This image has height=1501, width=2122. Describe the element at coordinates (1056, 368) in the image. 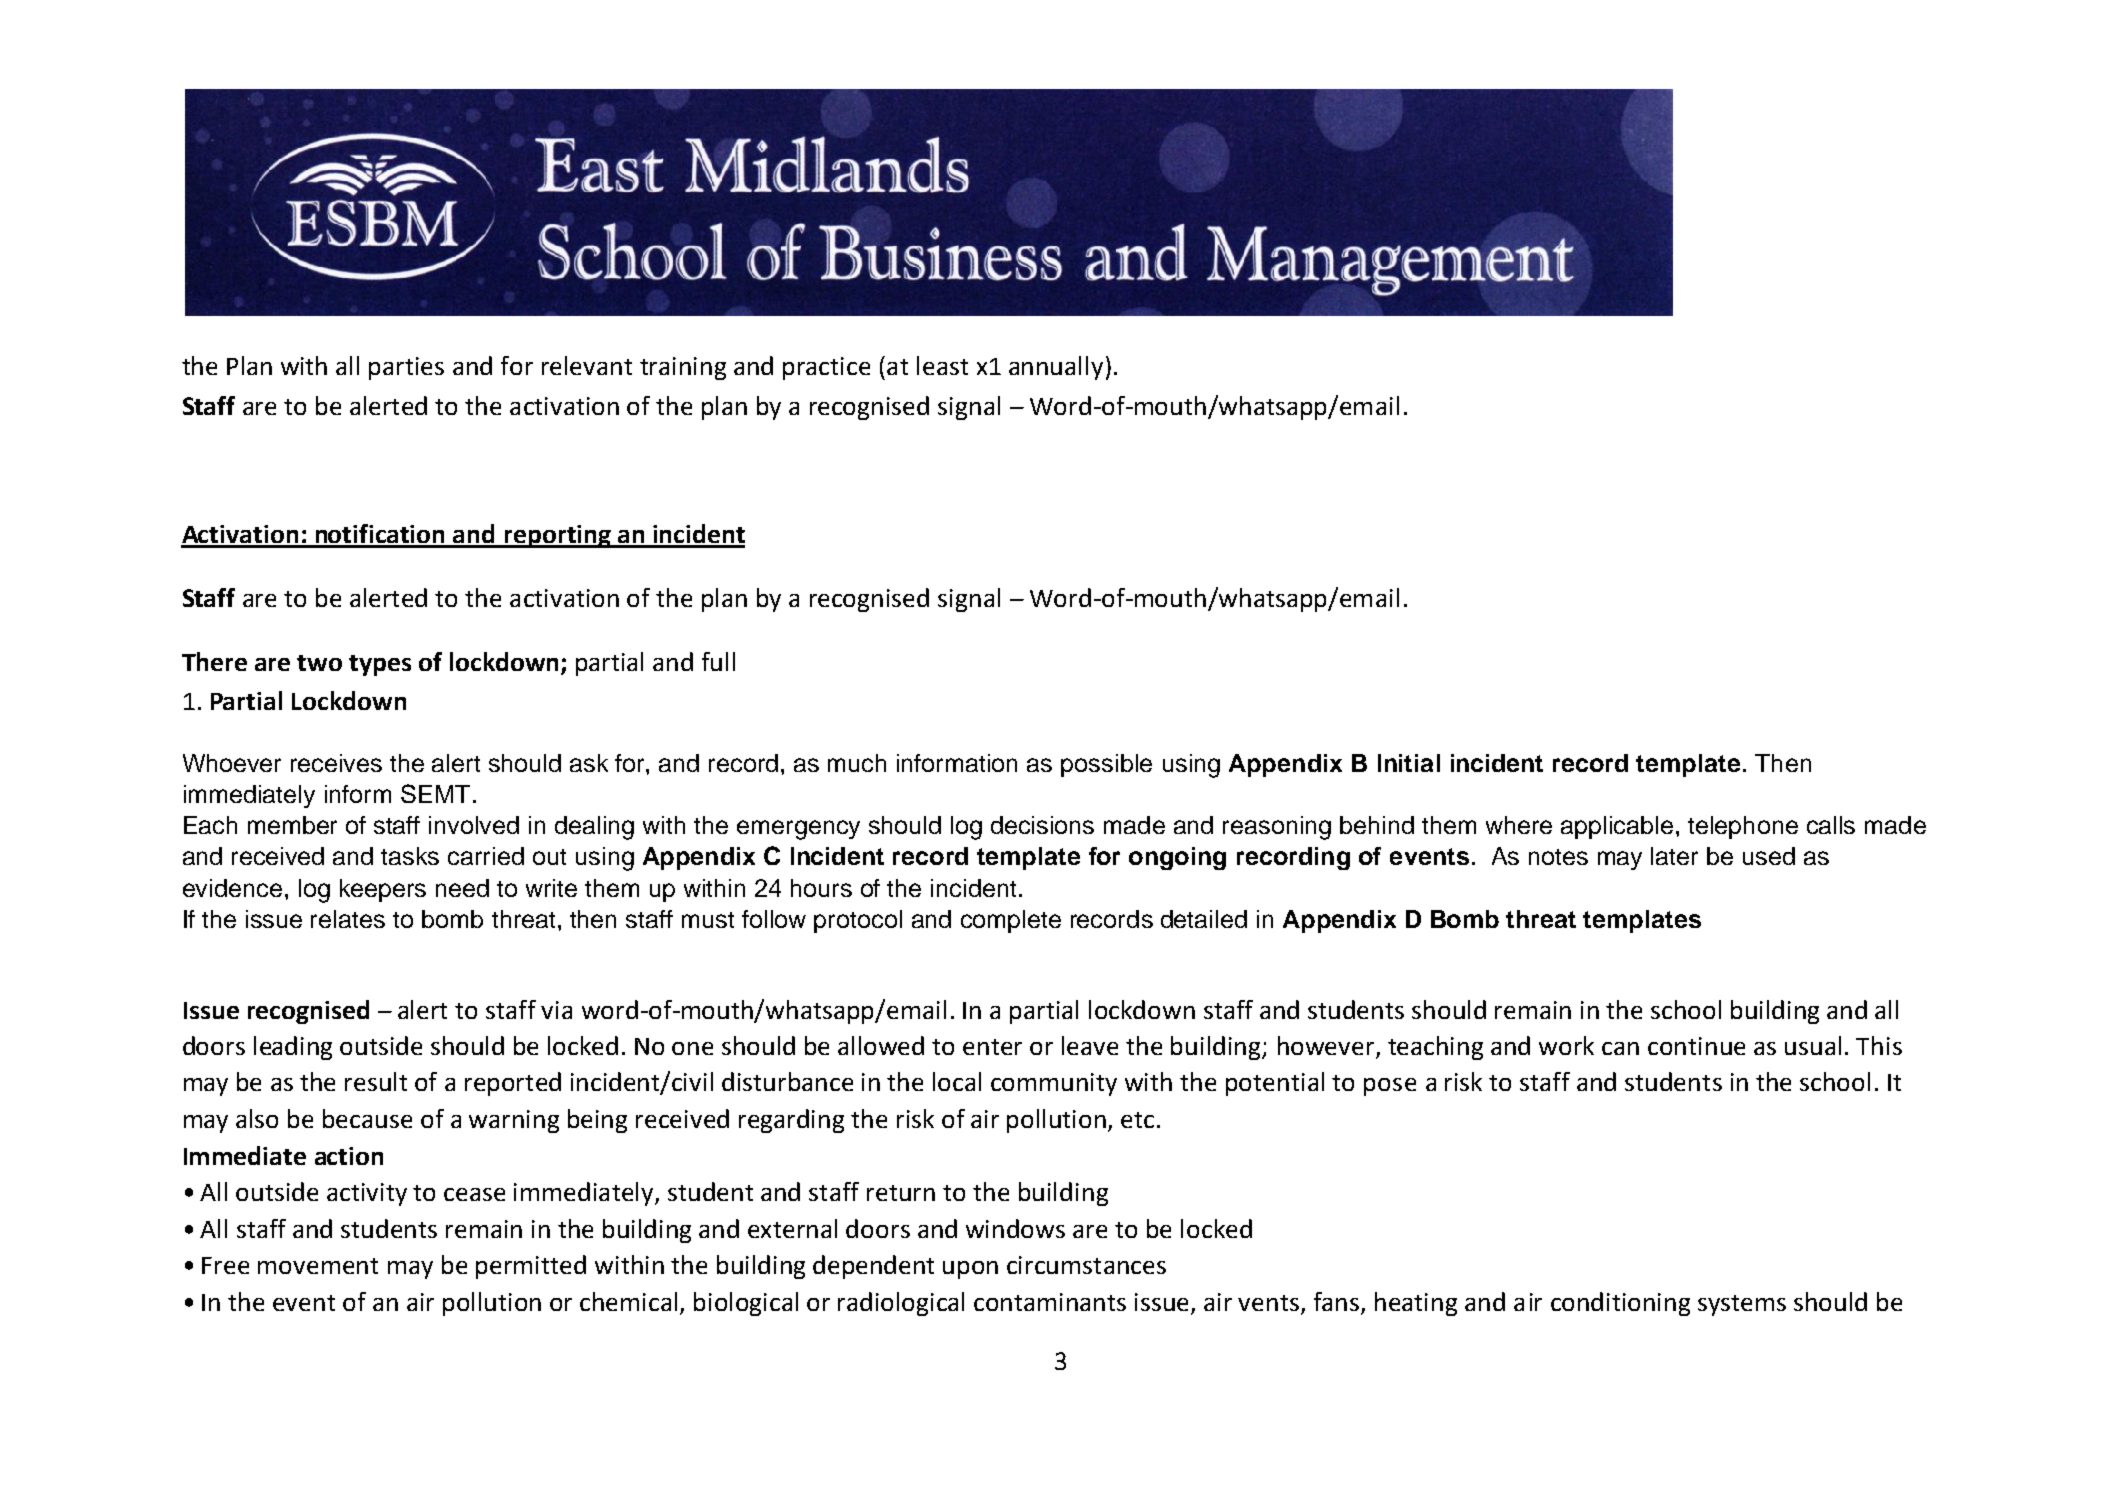

I see `annually` at that location.
